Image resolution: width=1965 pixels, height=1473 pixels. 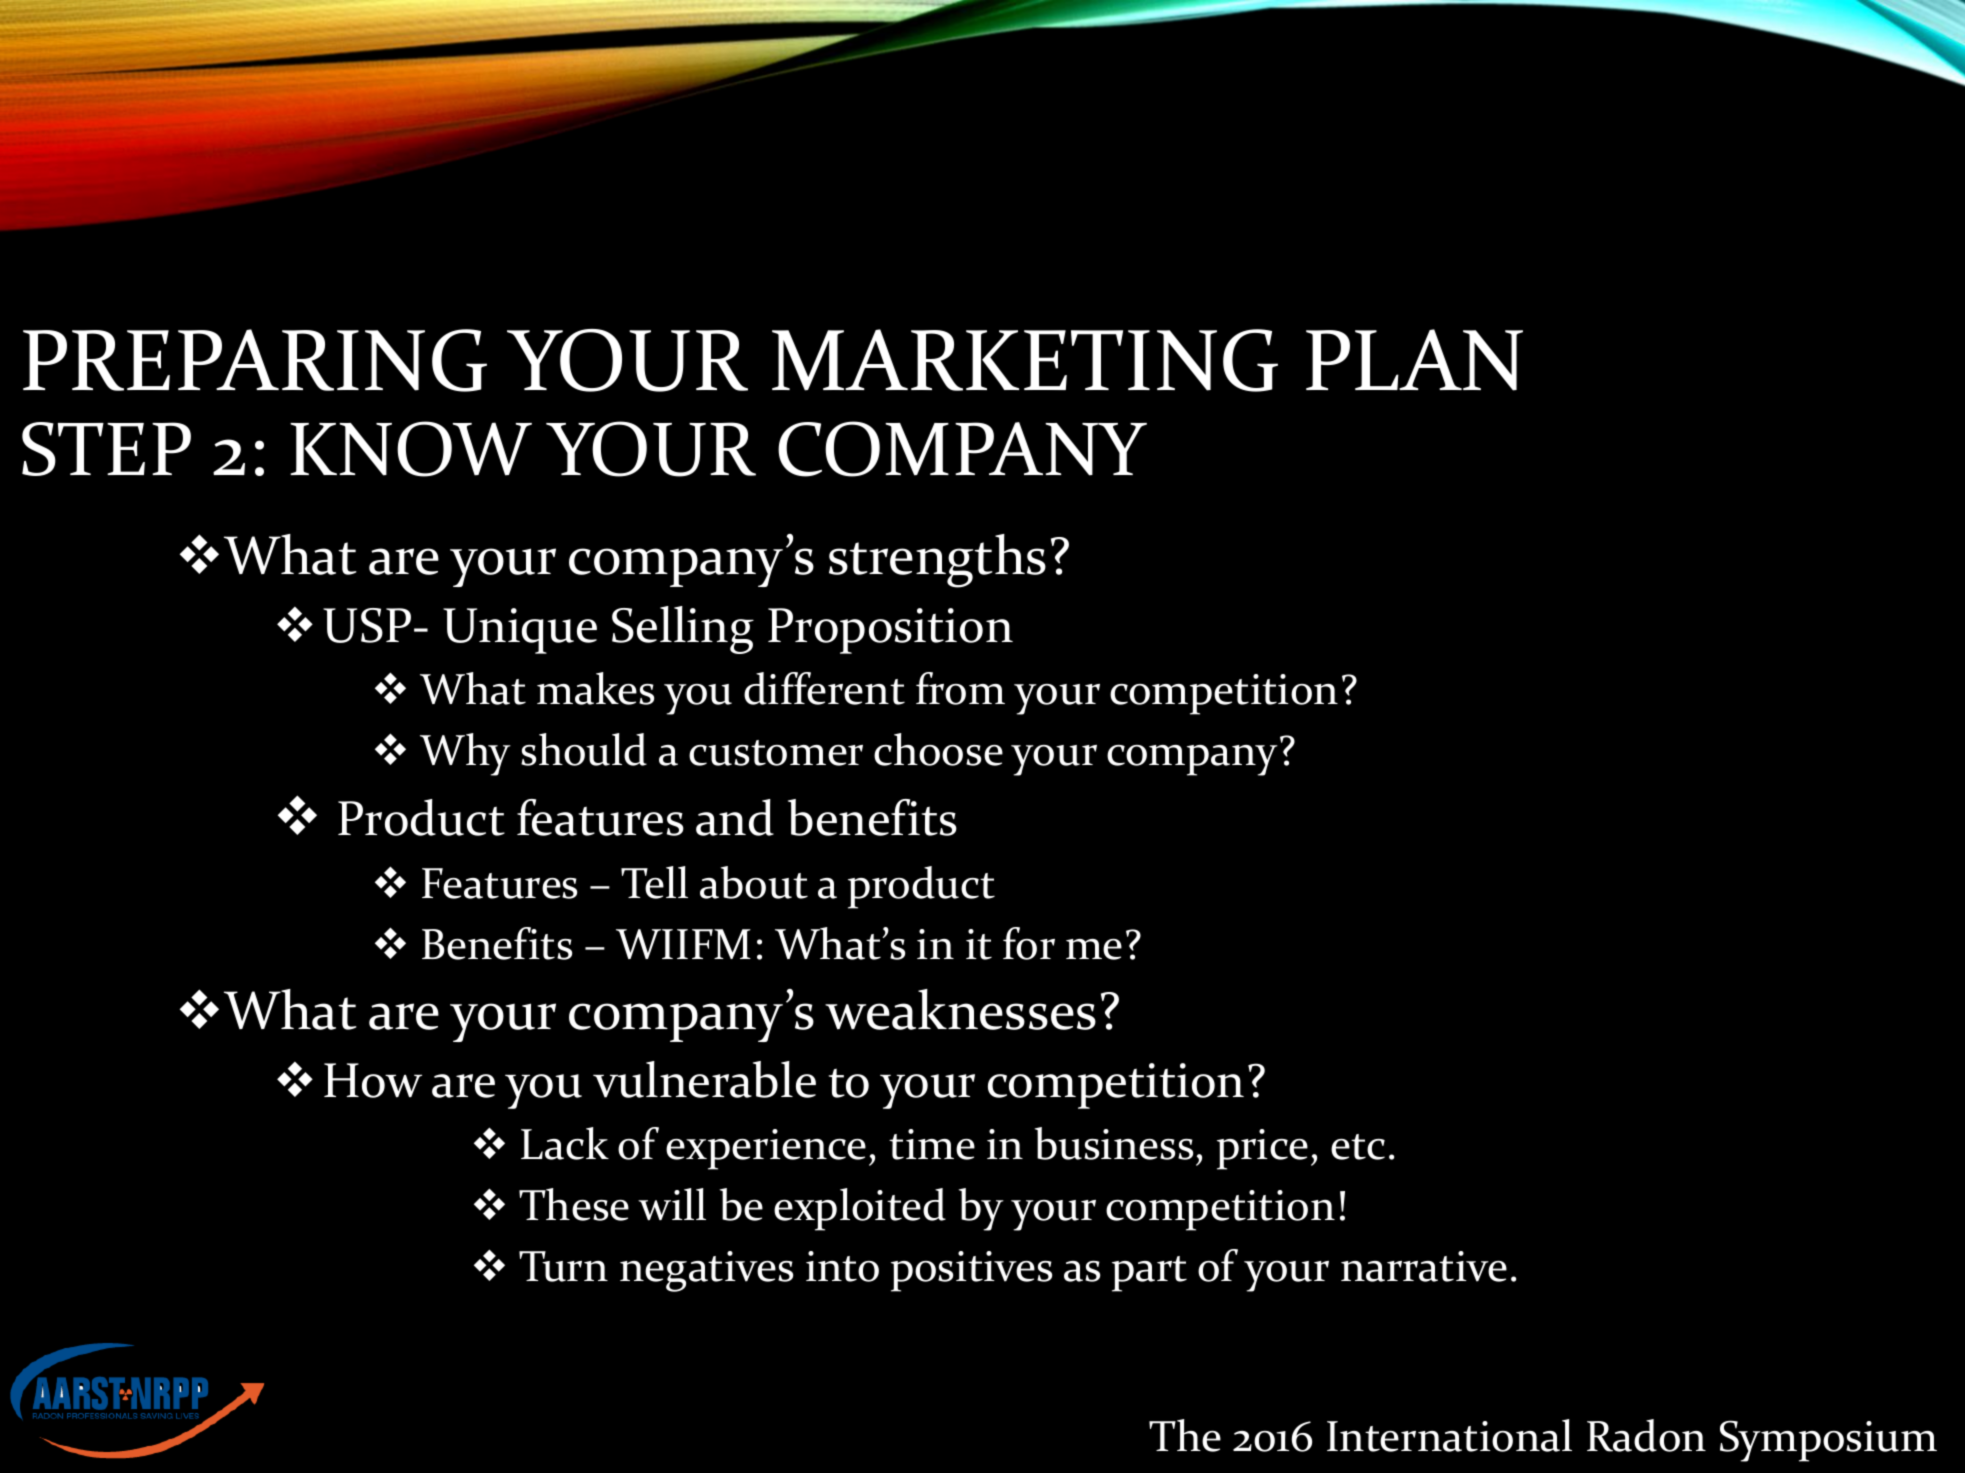 What do you see at coordinates (971, 1271) in the screenshot?
I see `positives` at bounding box center [971, 1271].
